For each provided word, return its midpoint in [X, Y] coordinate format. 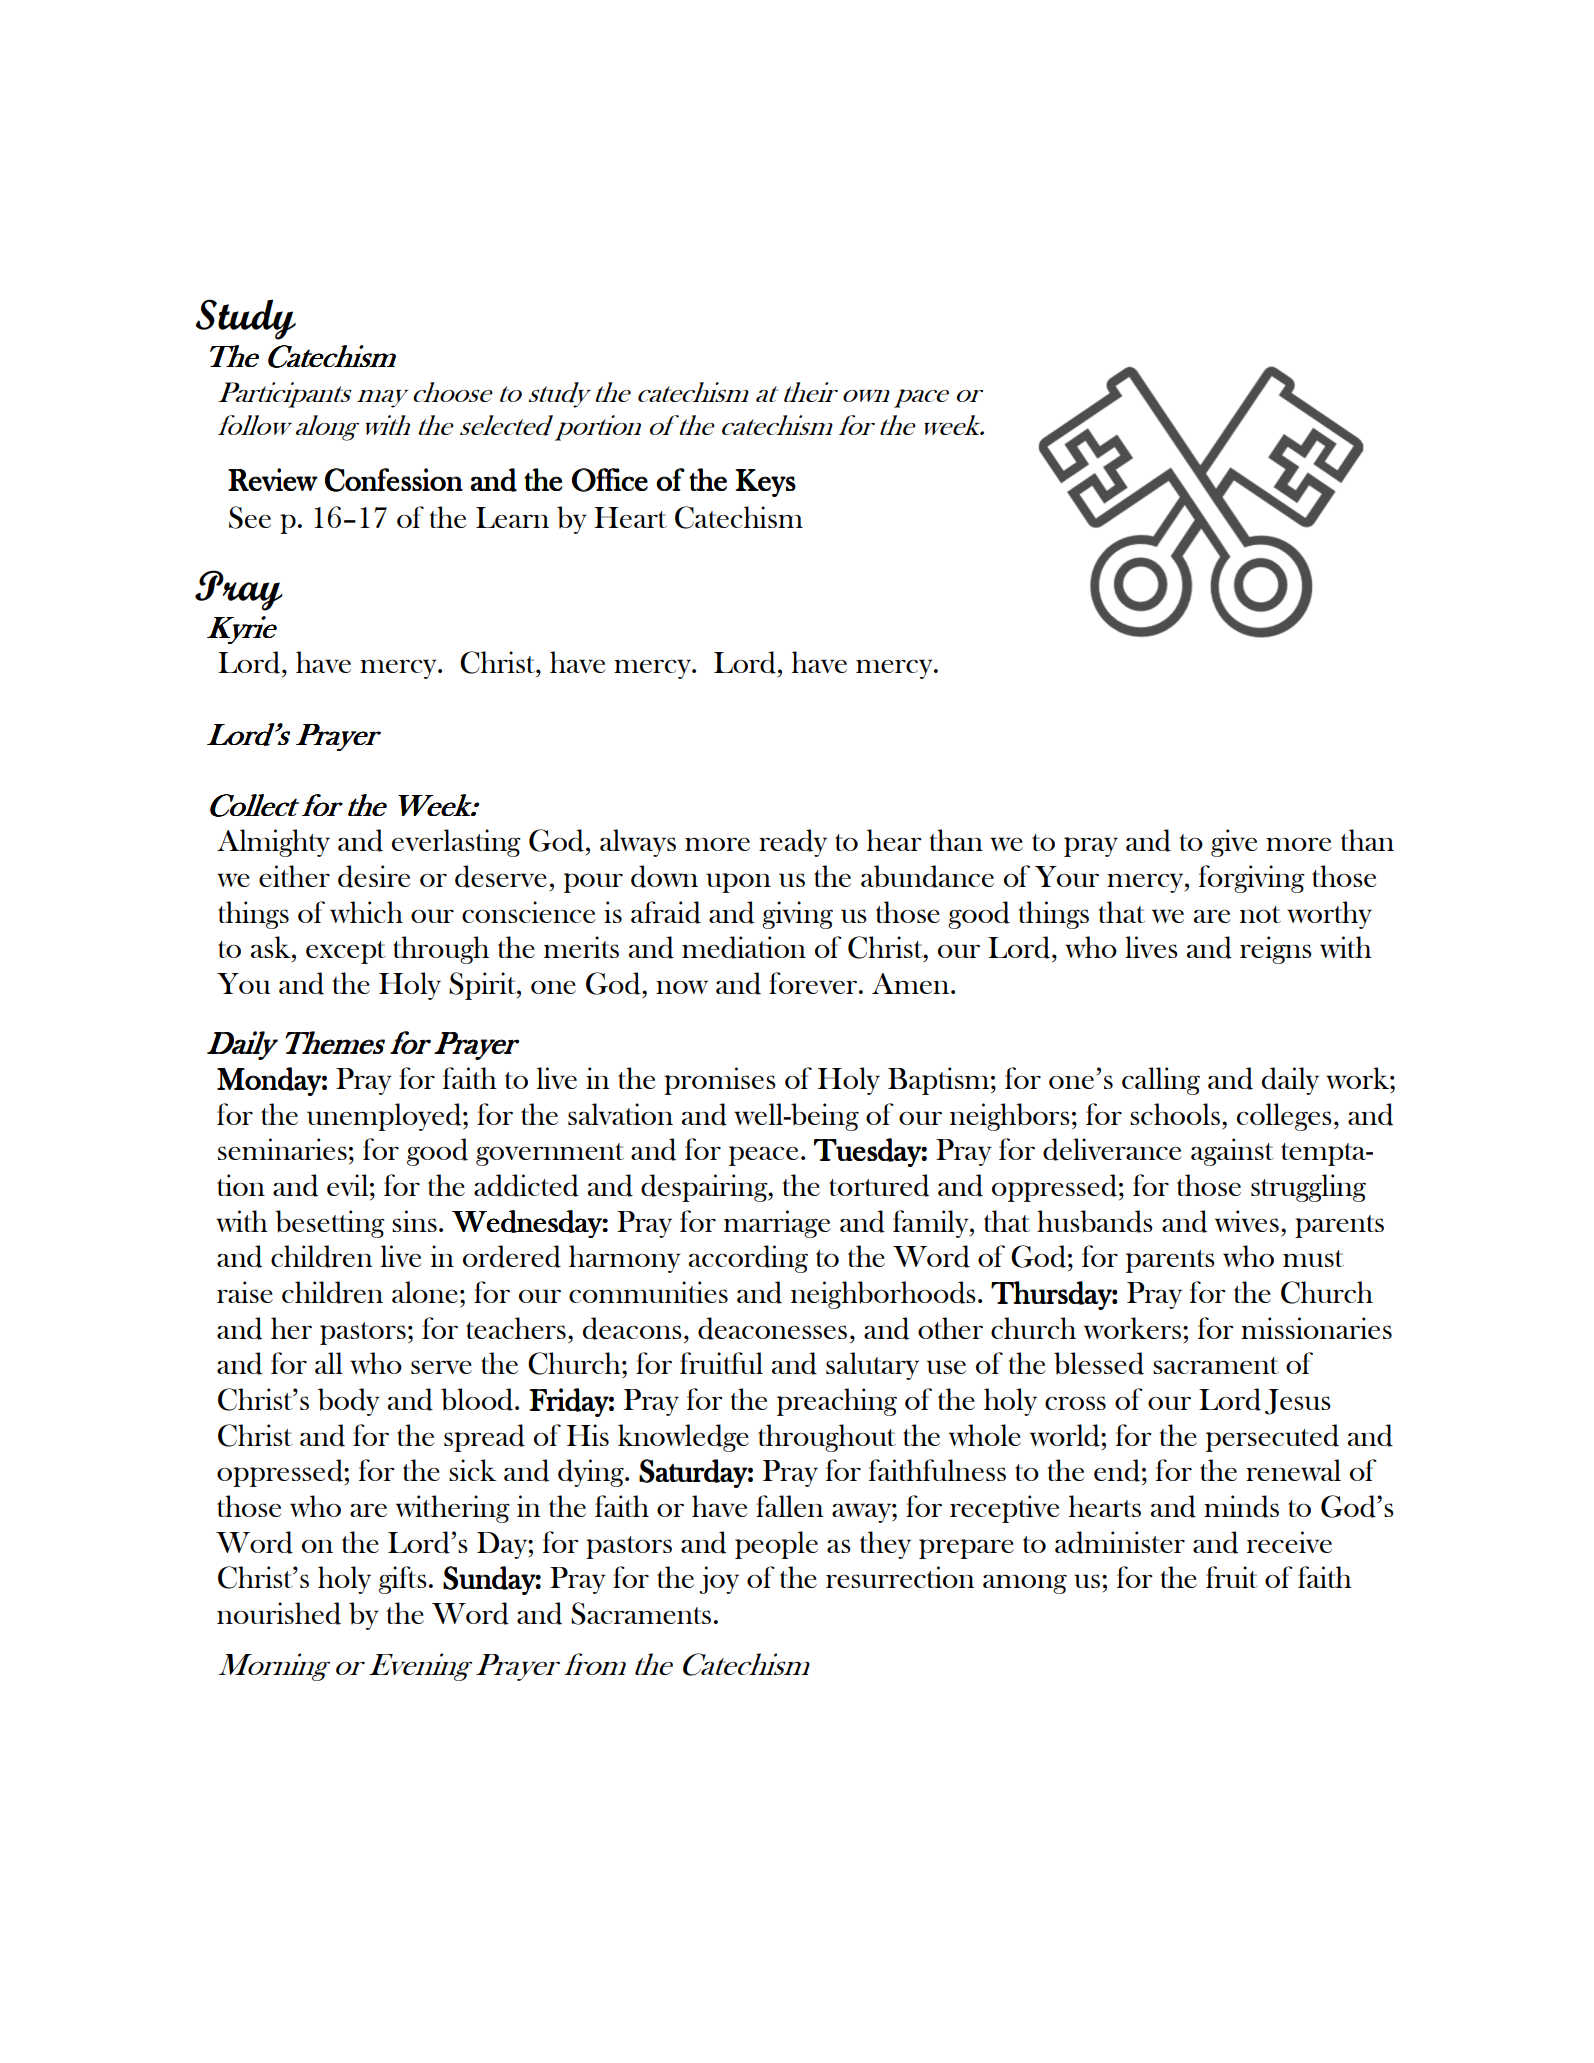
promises [720, 1081]
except [346, 952]
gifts [403, 1580]
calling [1161, 1081]
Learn [512, 517]
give [1234, 843]
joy [719, 1580]
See [250, 517]
